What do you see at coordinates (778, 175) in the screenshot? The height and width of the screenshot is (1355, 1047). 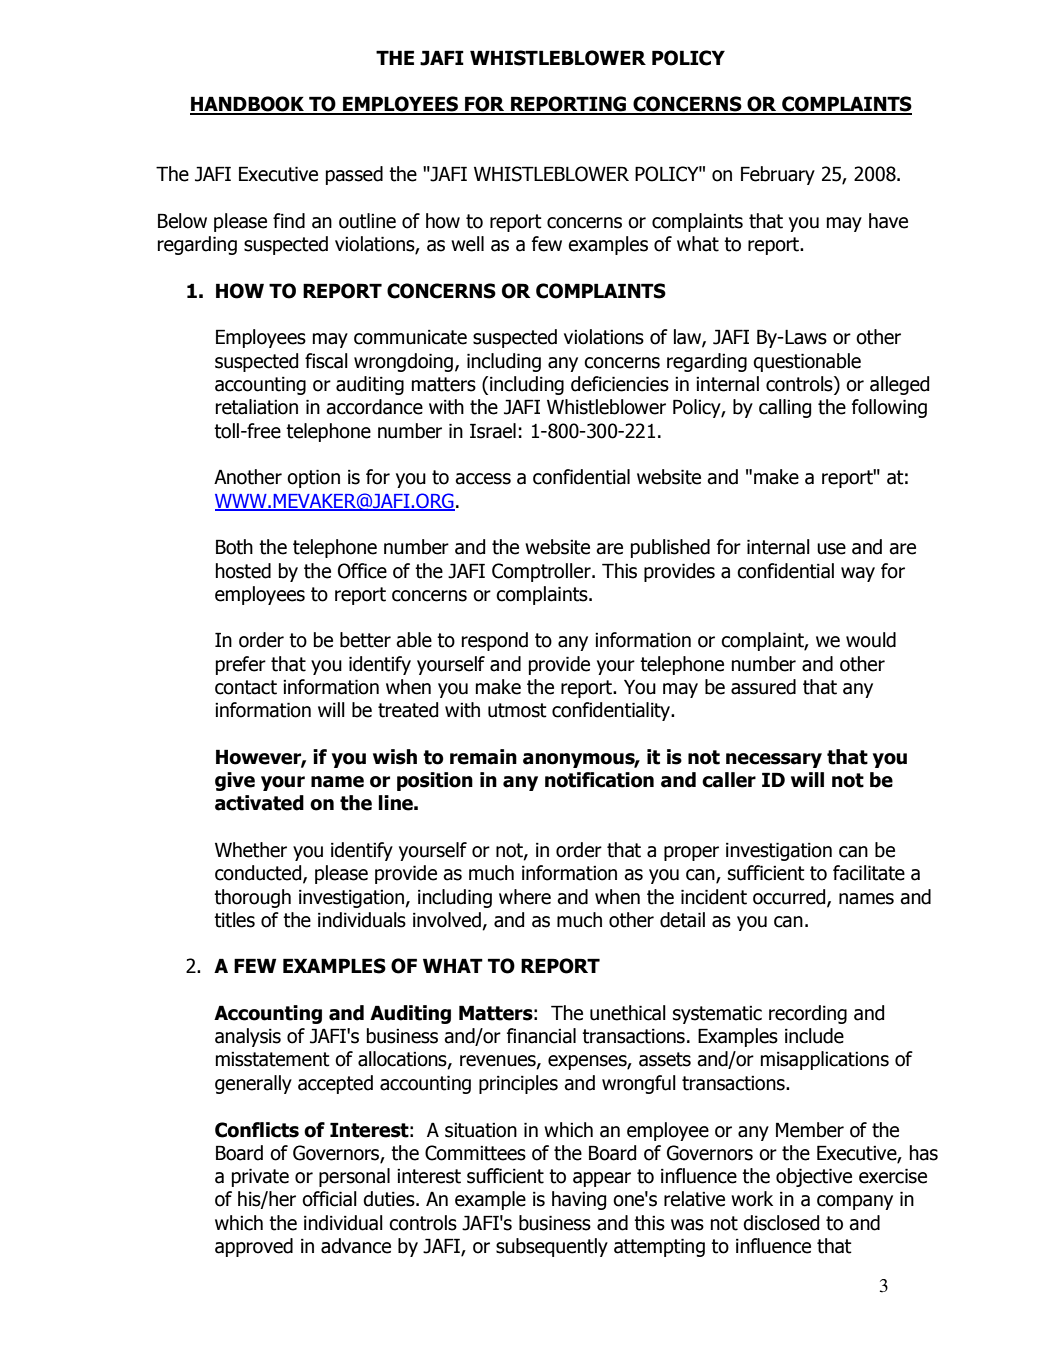 I see `February` at bounding box center [778, 175].
